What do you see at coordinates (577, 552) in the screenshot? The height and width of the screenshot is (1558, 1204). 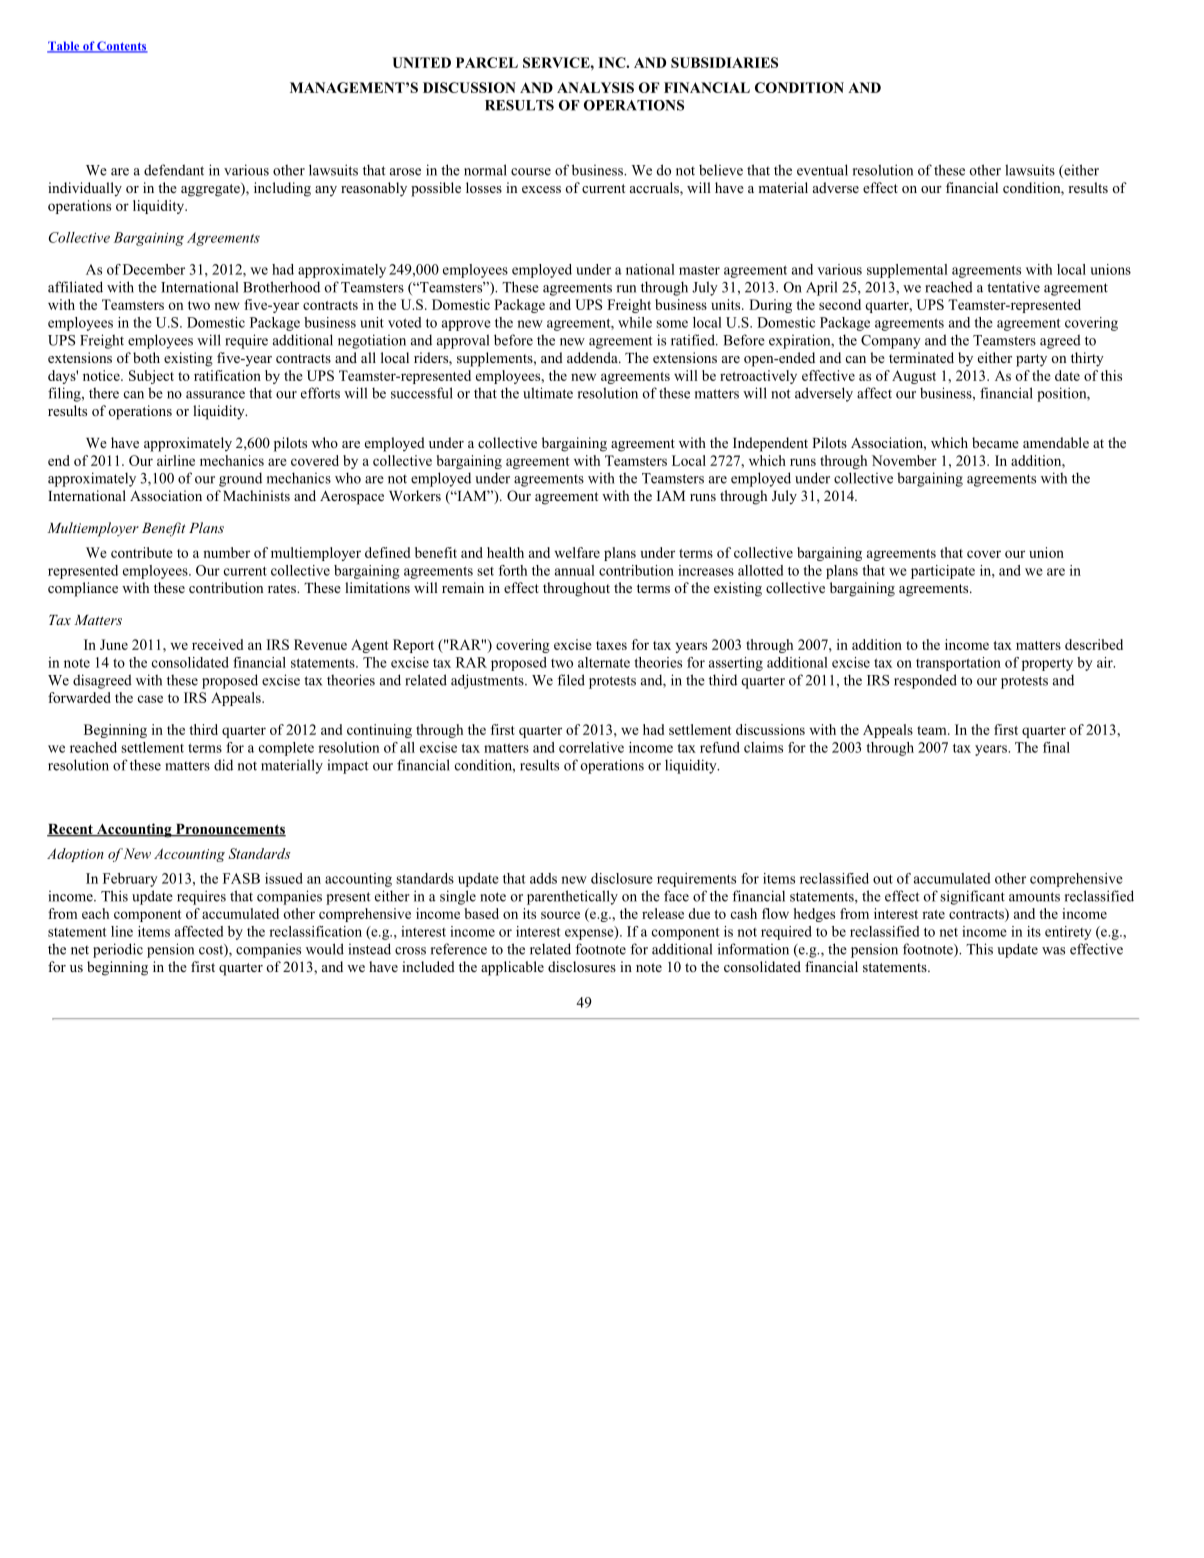 I see `welfare` at bounding box center [577, 552].
